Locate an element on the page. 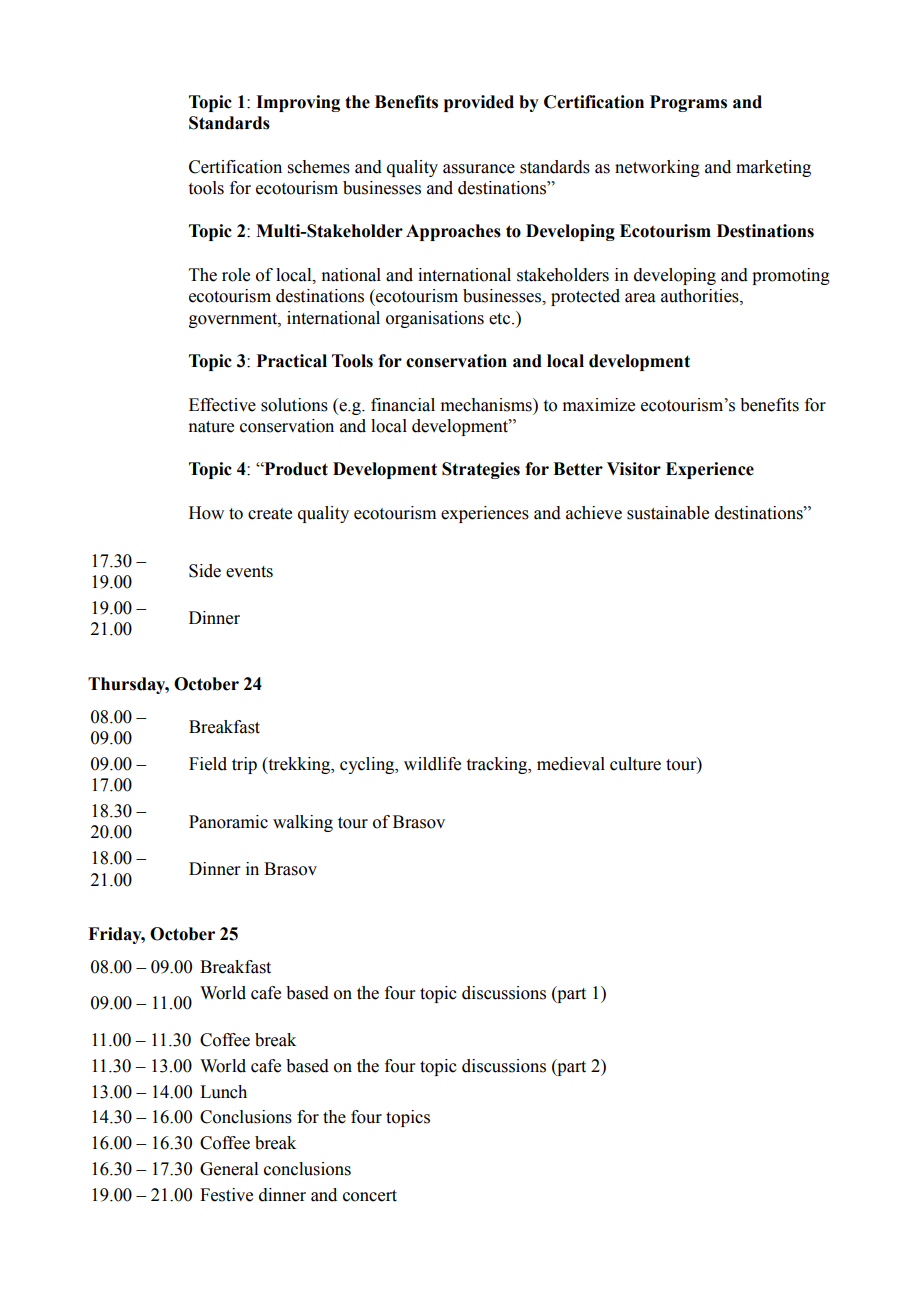  achieve is located at coordinates (594, 513).
